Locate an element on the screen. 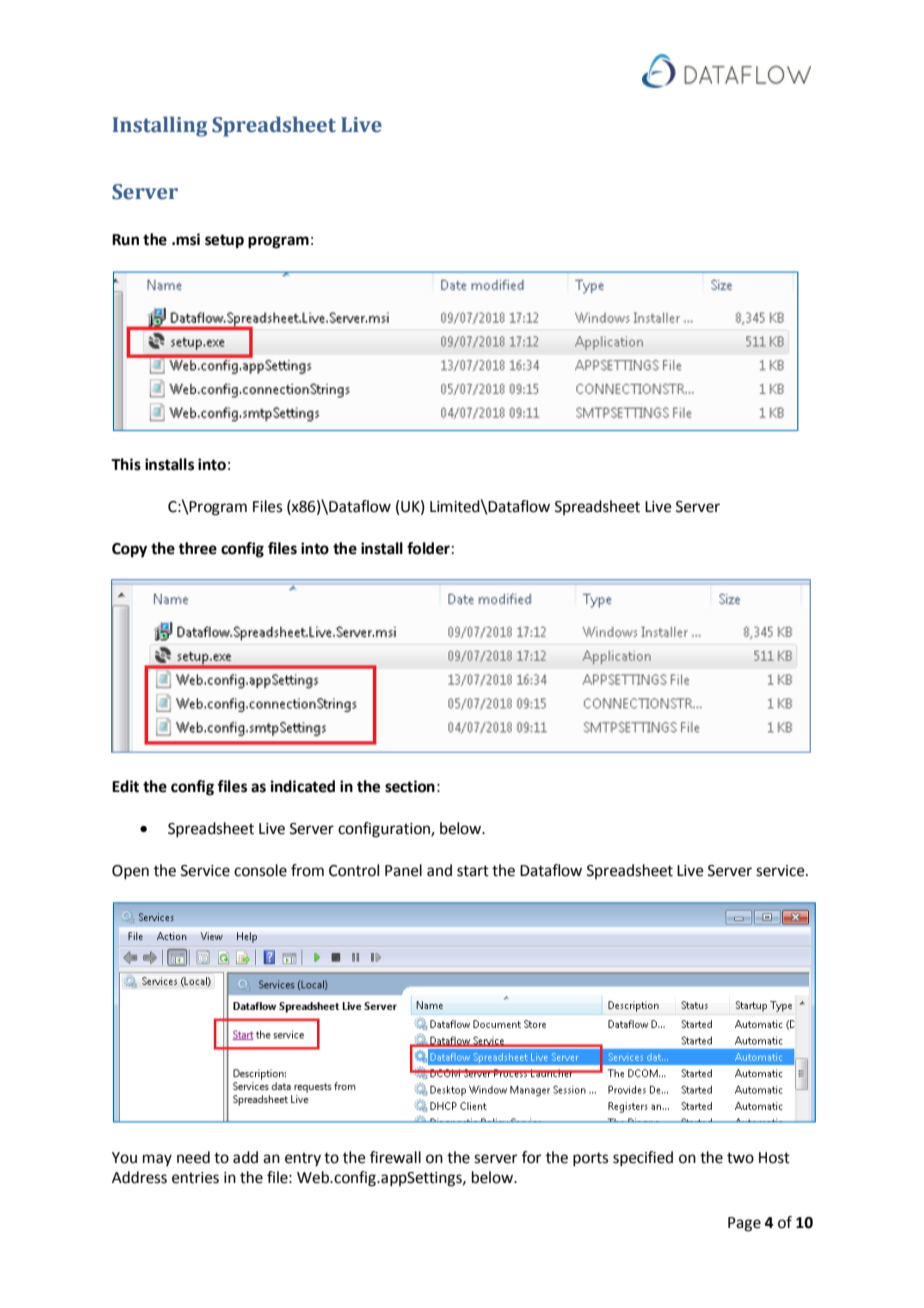 The image size is (924, 1308). and is located at coordinates (439, 870).
